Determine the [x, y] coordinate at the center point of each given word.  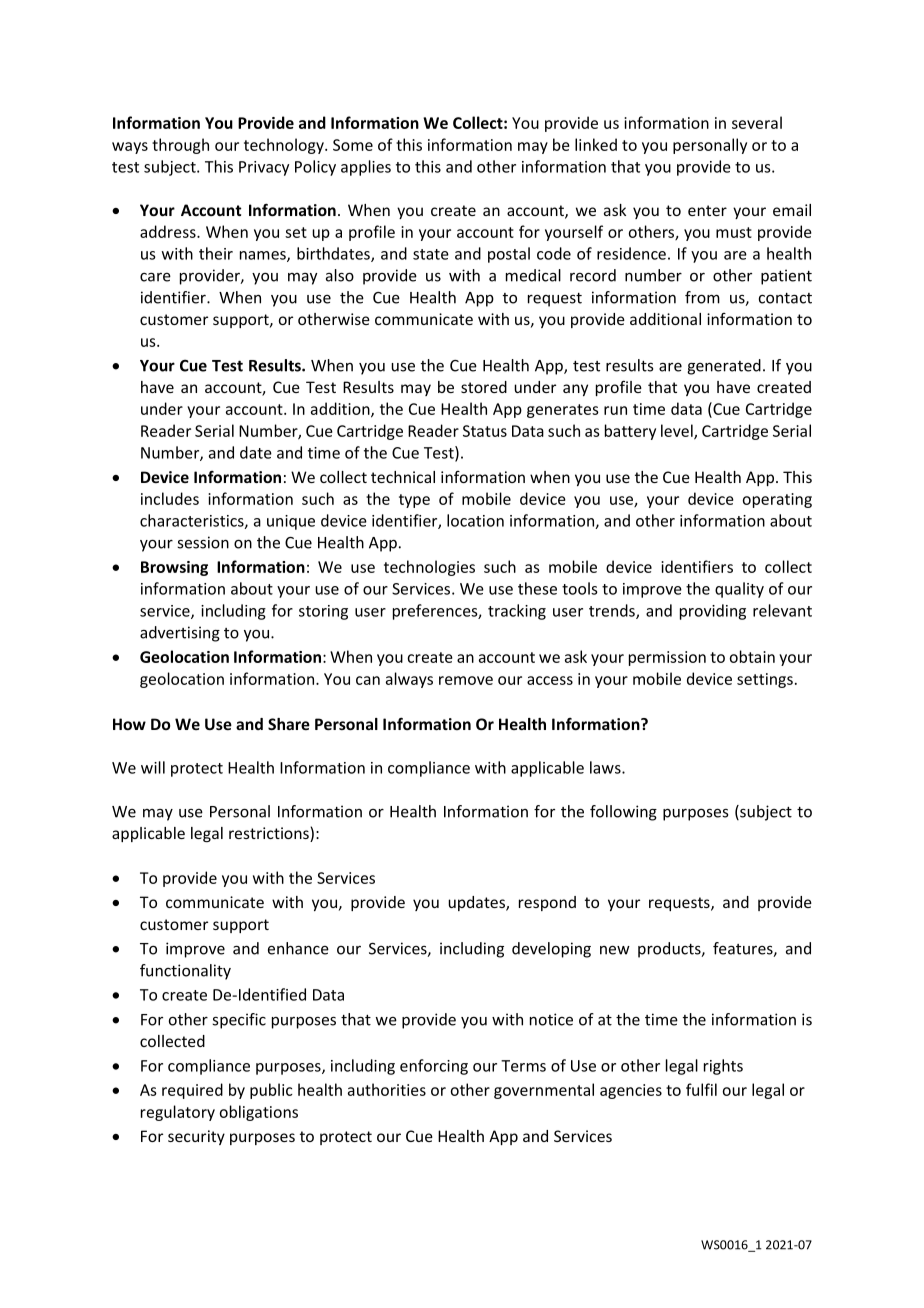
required [192, 1091]
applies [366, 168]
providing [713, 612]
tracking [517, 612]
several [757, 122]
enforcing [434, 1067]
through [180, 146]
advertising [180, 634]
